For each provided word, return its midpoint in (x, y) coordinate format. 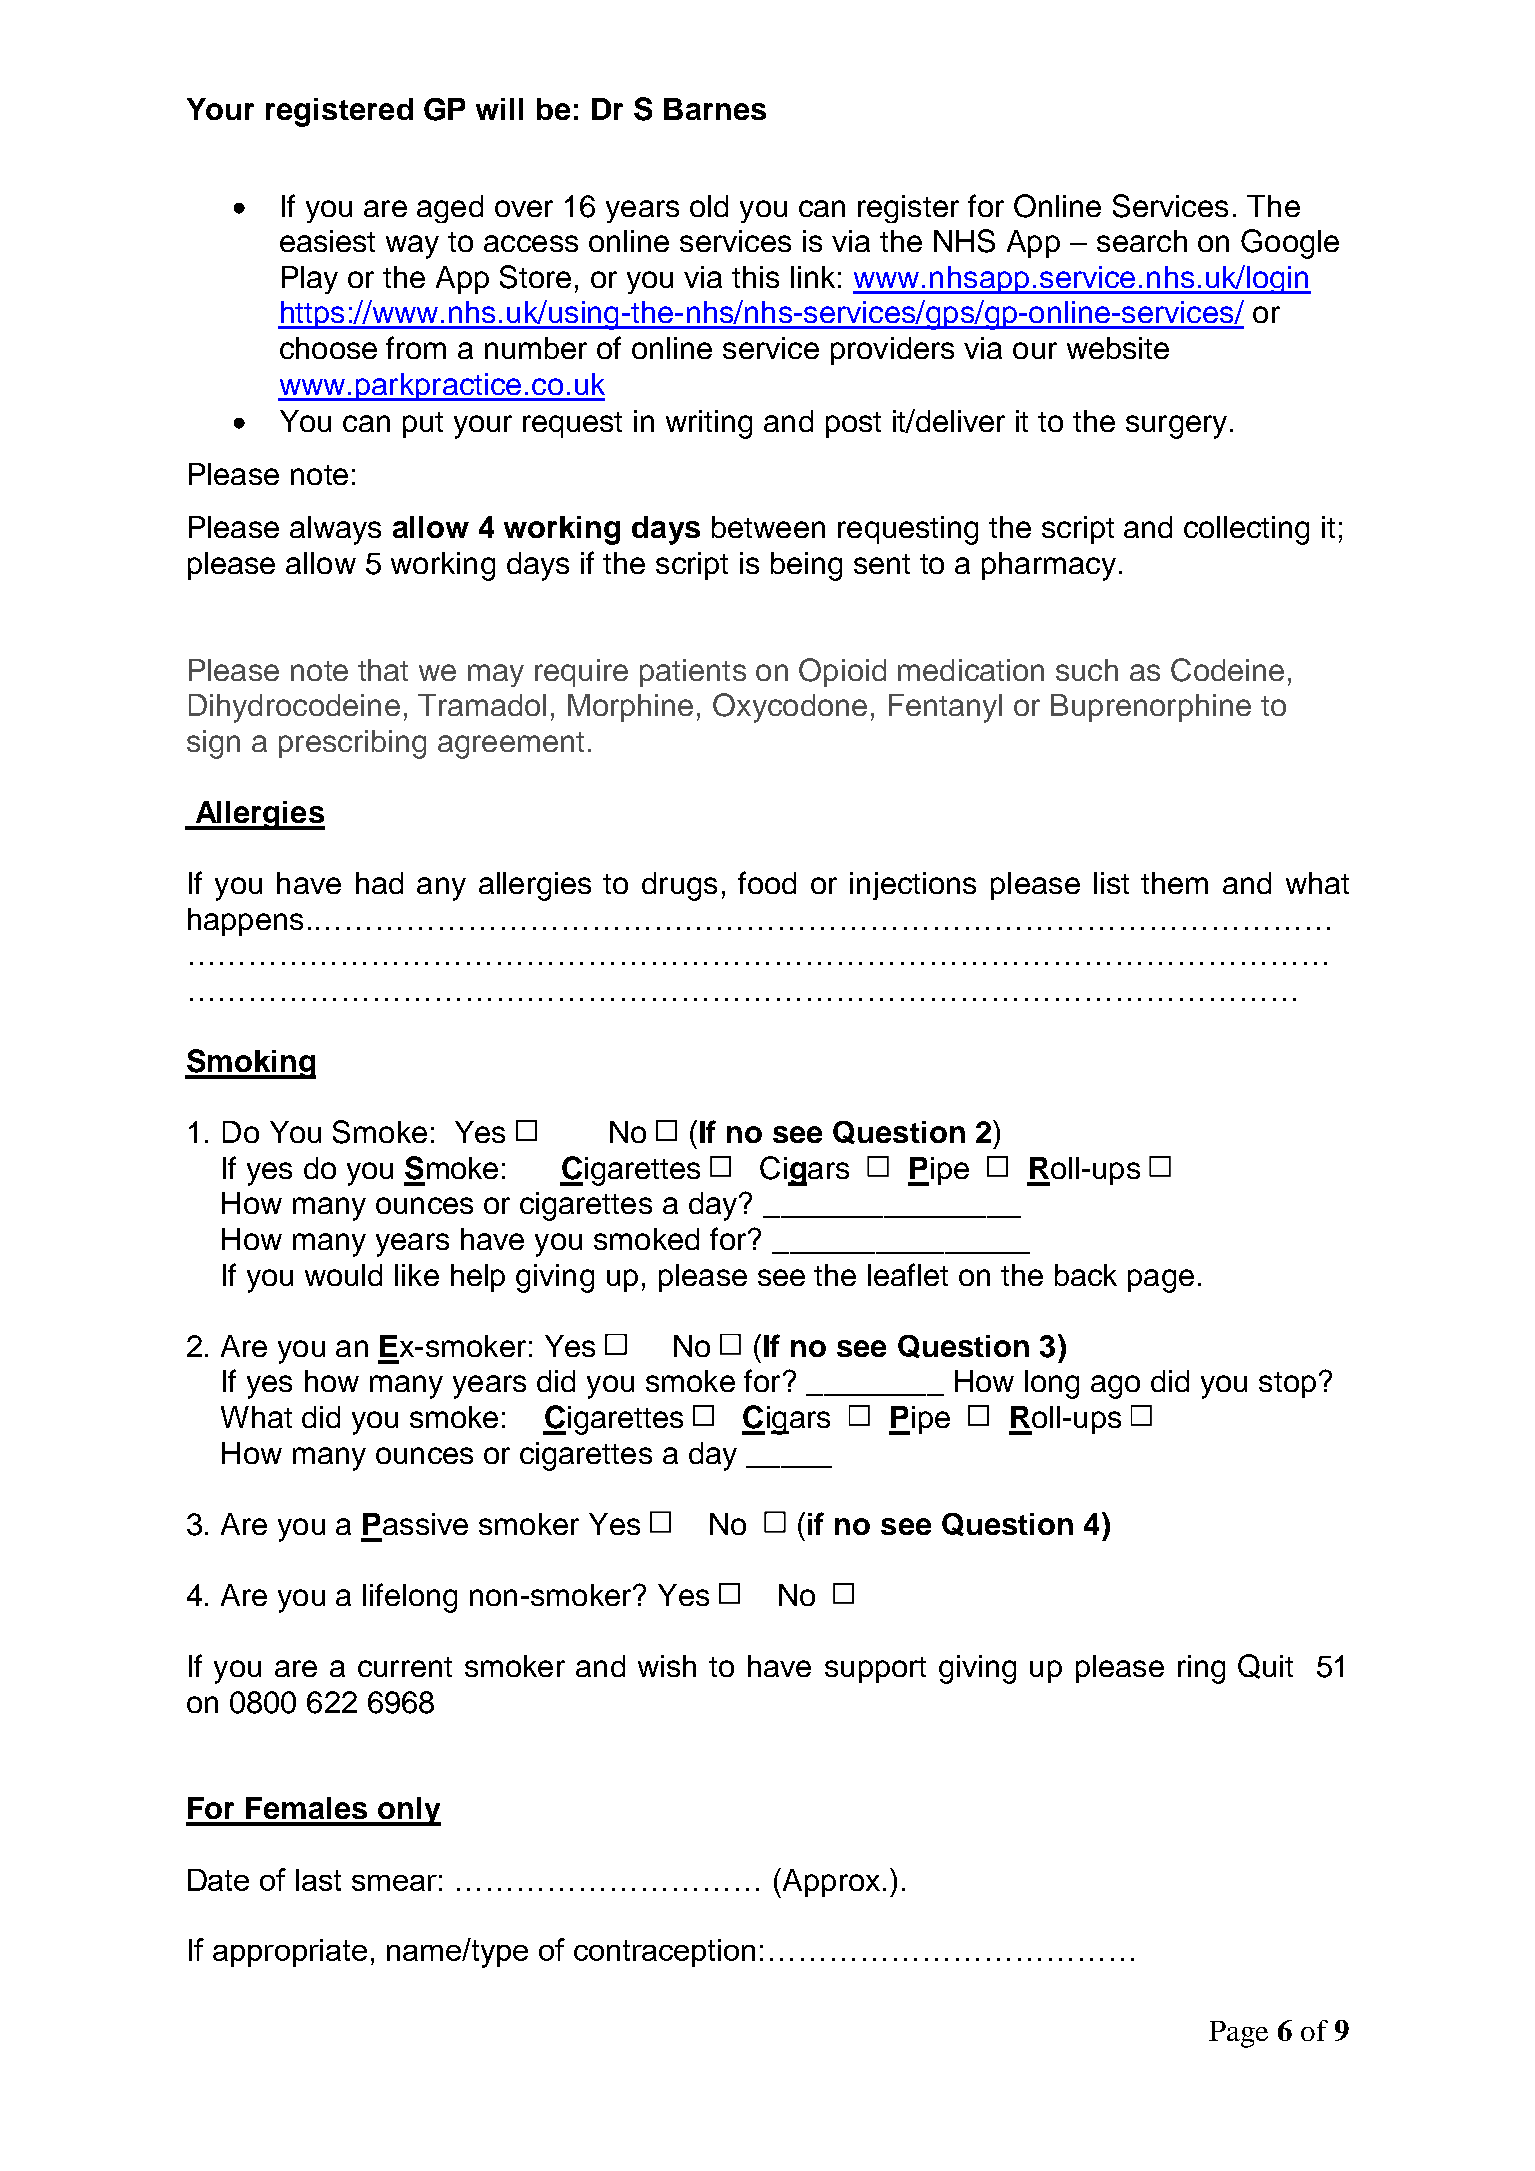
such (1087, 670)
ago (1115, 1387)
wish (667, 1666)
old (709, 206)
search (1142, 241)
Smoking (250, 1064)
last (318, 1880)
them (1174, 883)
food (767, 882)
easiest (327, 241)
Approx (830, 1883)
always (335, 530)
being (806, 566)
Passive (415, 1524)
